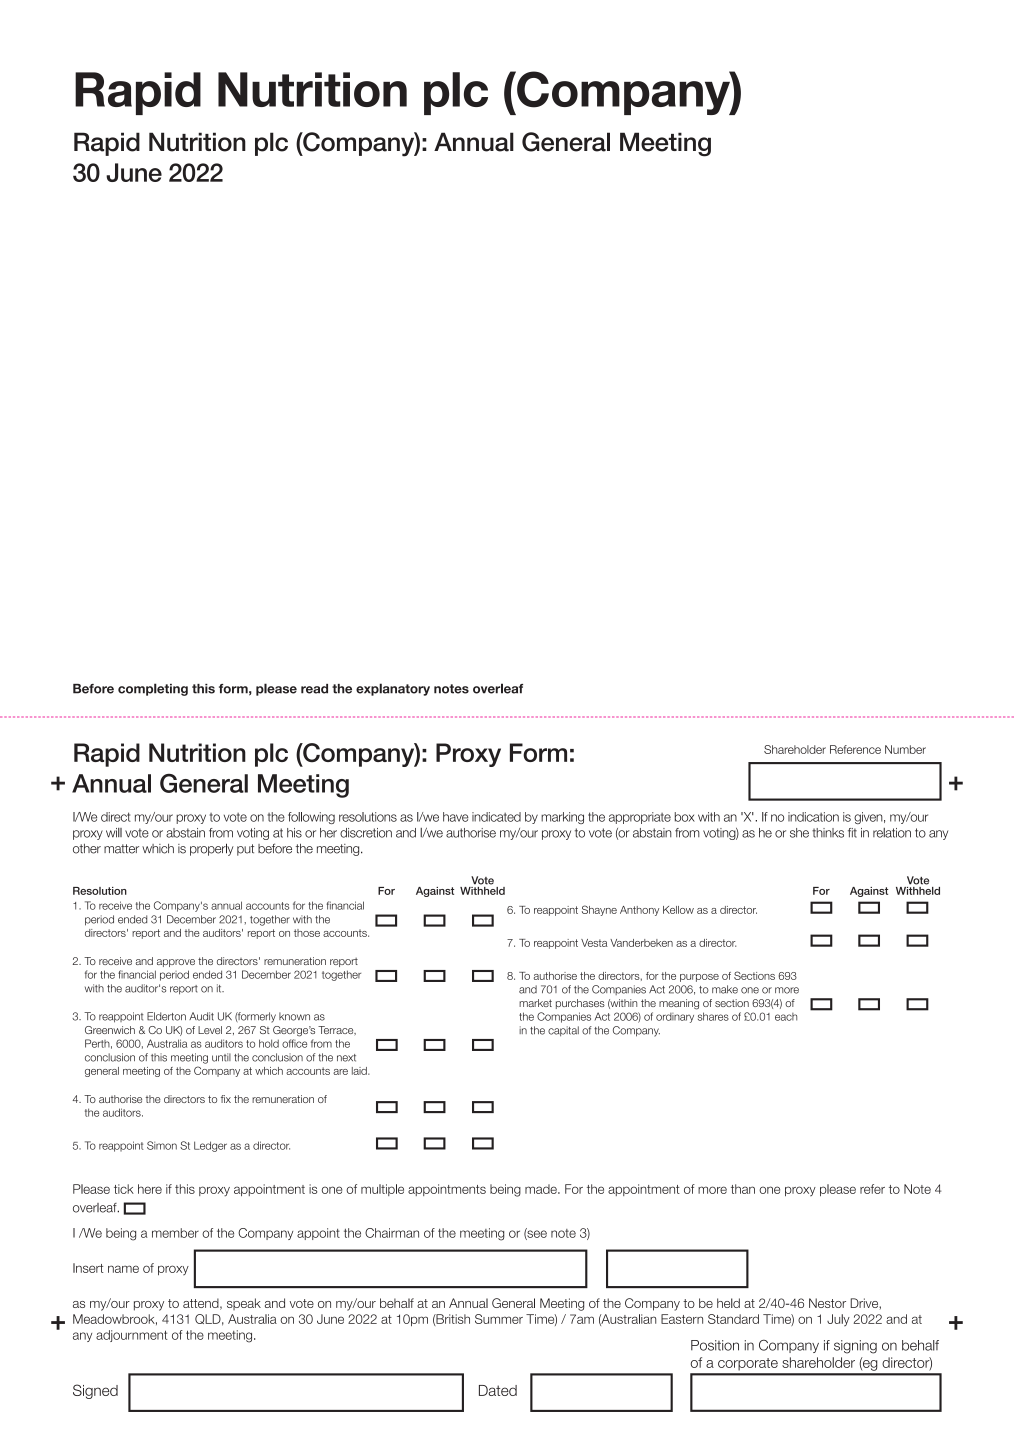 Image resolution: width=1014 pixels, height=1434 pixels. What do you see at coordinates (905, 749) in the document?
I see `Number` at bounding box center [905, 749].
